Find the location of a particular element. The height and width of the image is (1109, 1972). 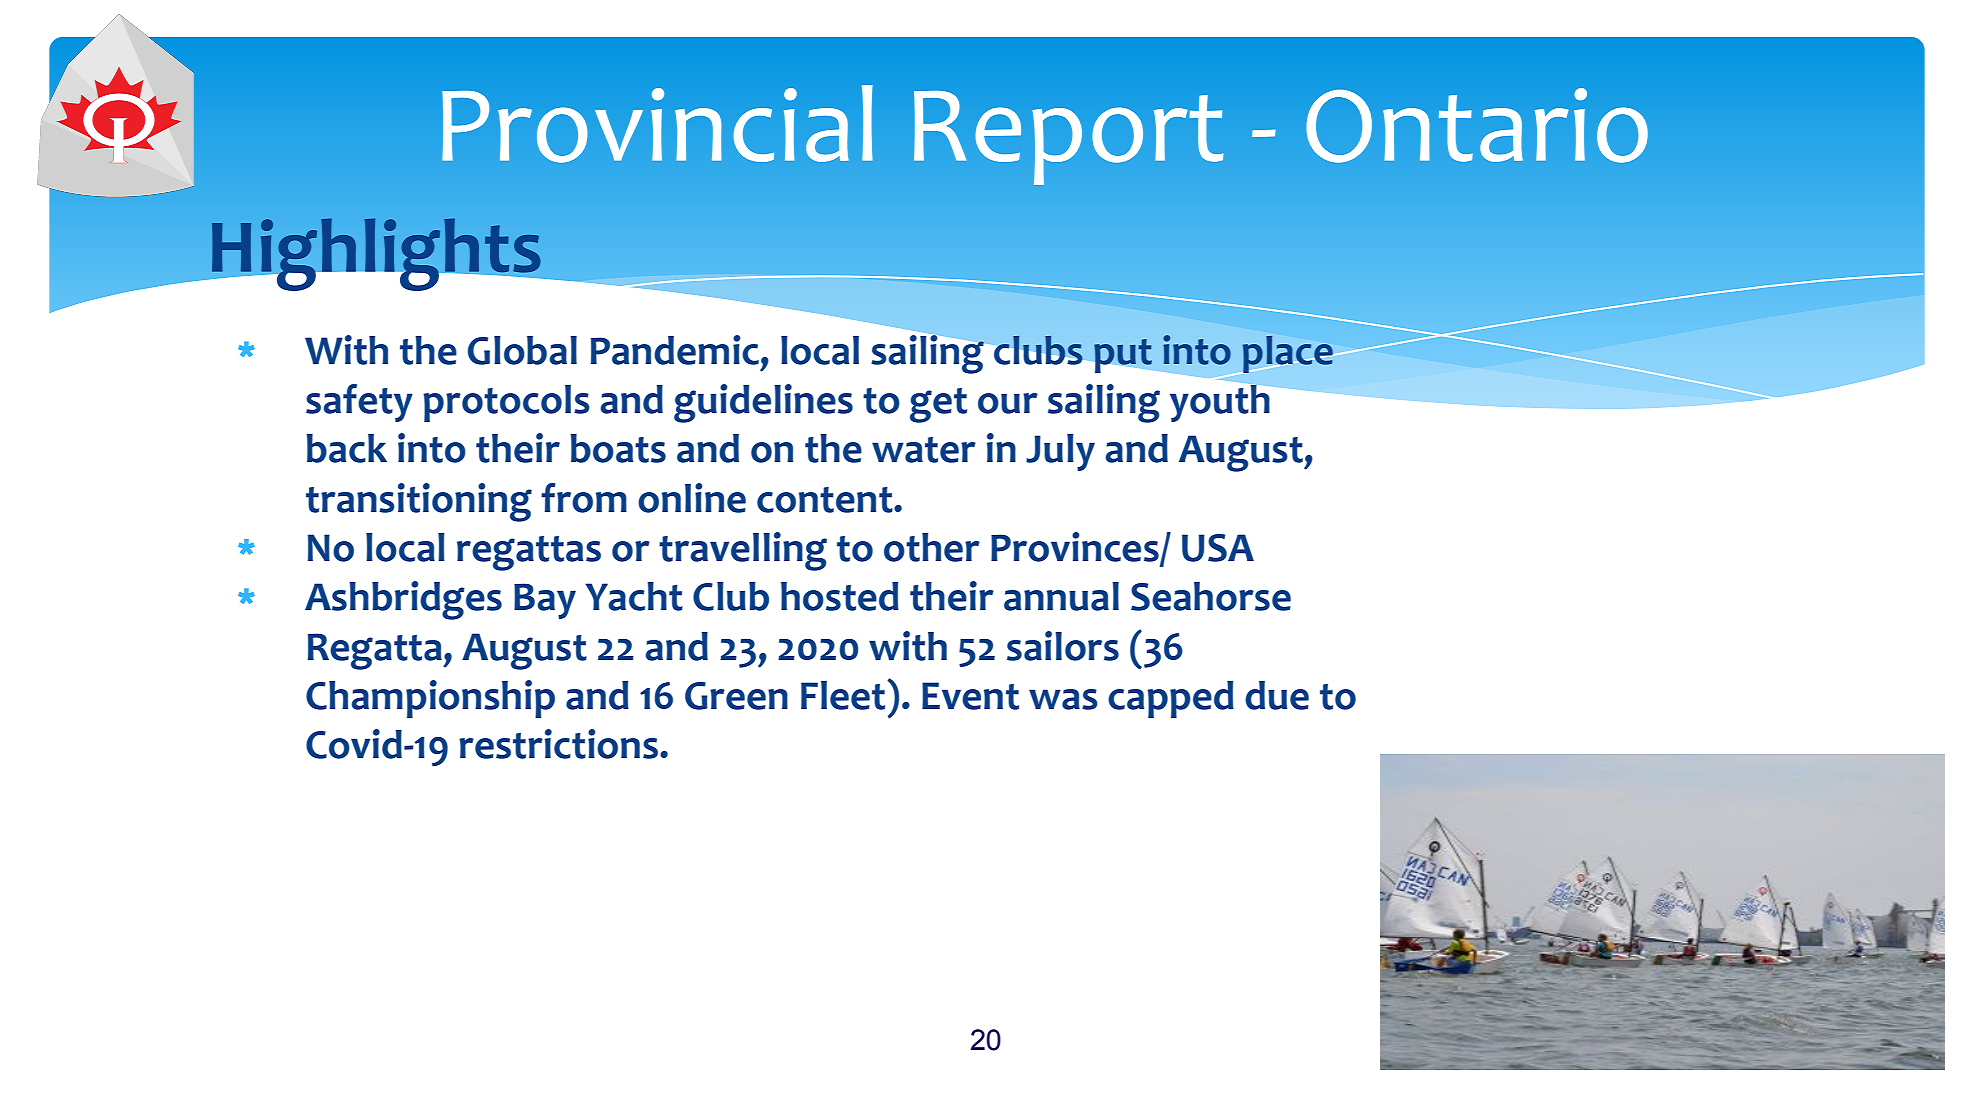

place is located at coordinates (1287, 355).
